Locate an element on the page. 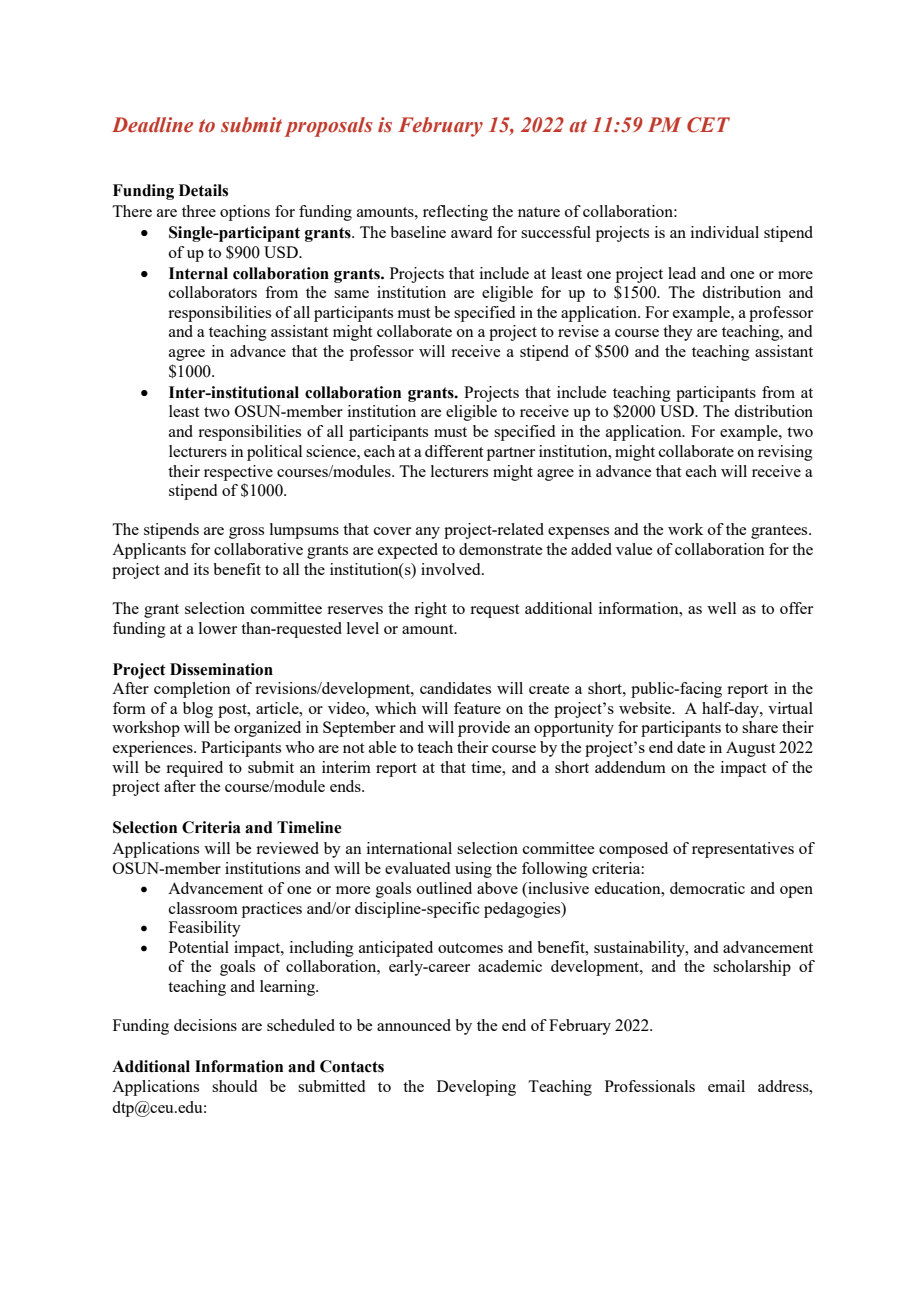 This image has height=1308, width=924. respective is located at coordinates (238, 473).
